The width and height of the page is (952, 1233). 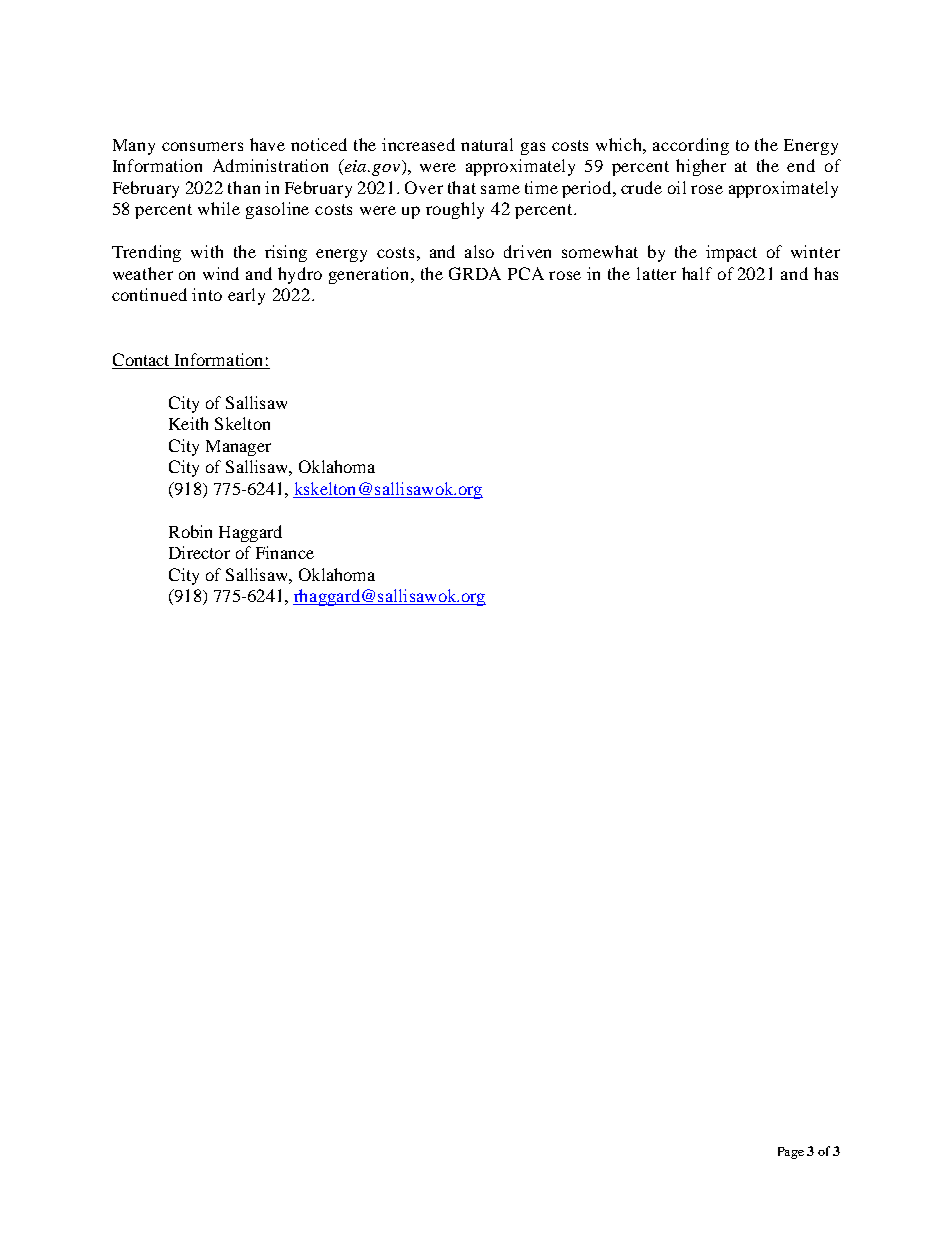 I want to click on Robin, so click(x=190, y=531).
